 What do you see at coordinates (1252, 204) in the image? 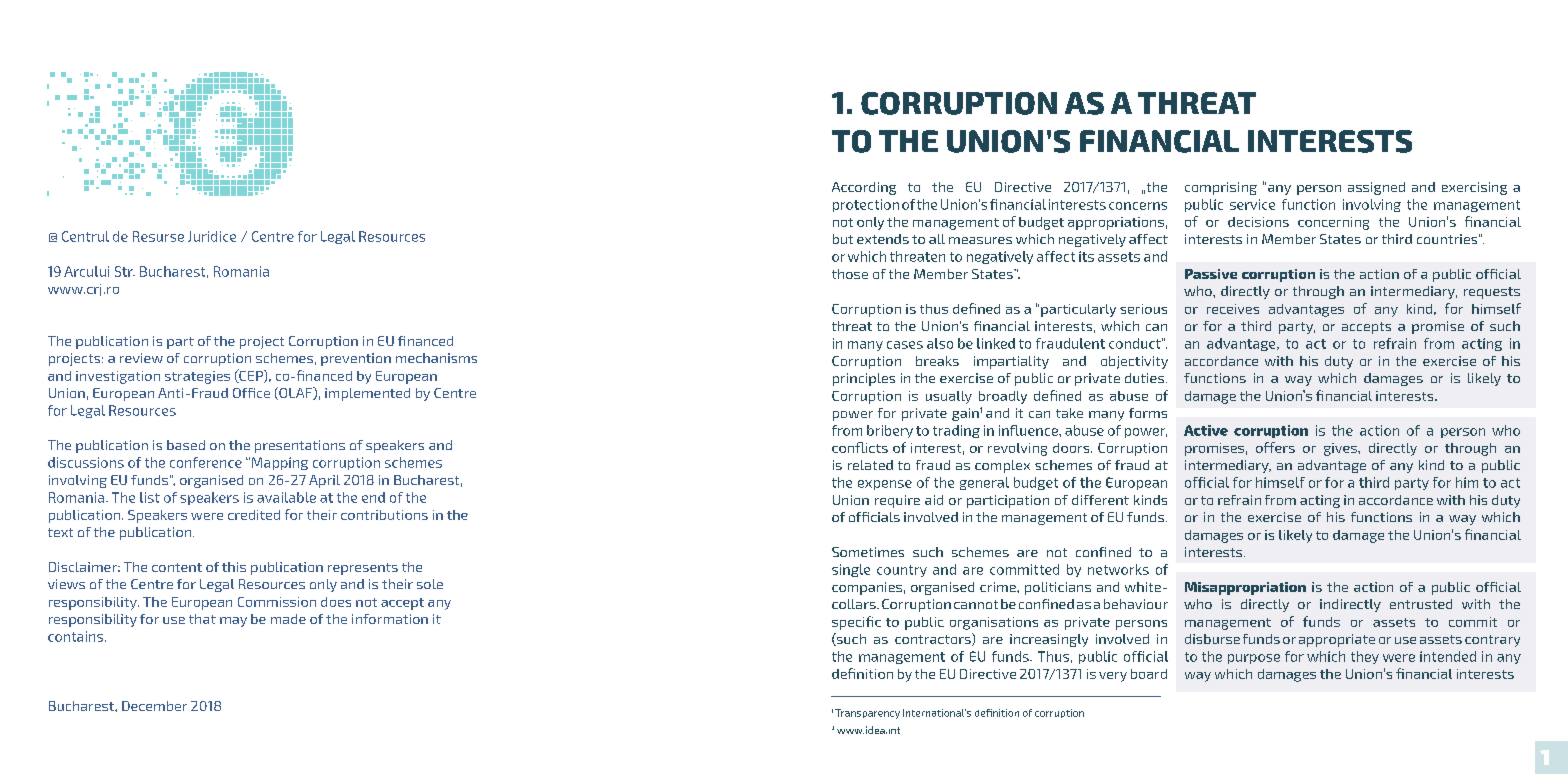
I see `service` at bounding box center [1252, 204].
